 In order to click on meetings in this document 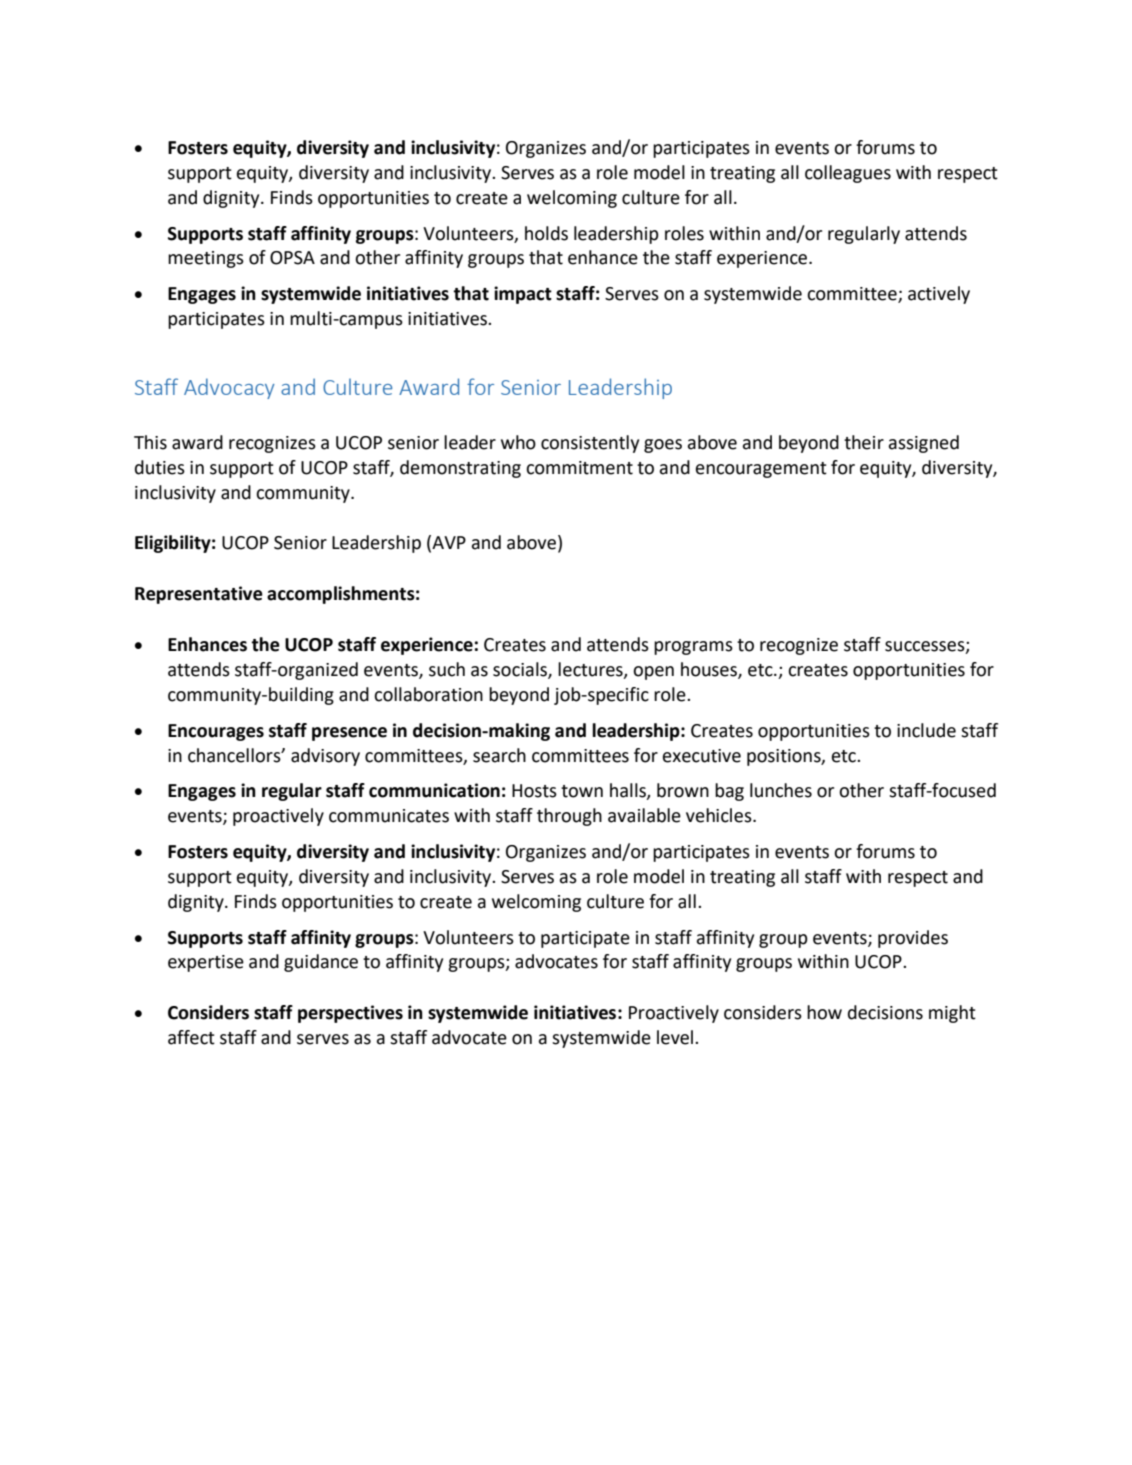, I will do `click(206, 259)`.
